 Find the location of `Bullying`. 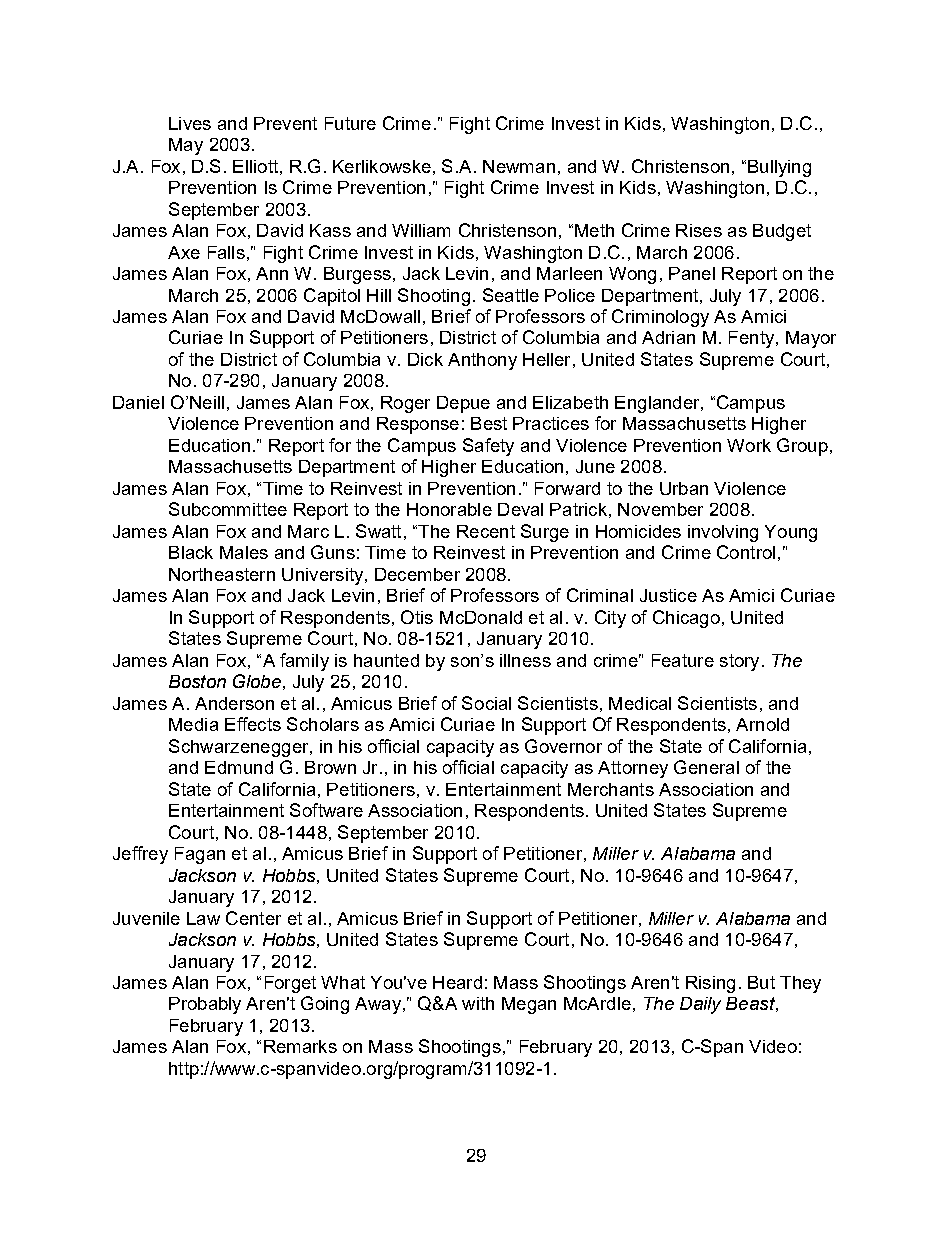

Bullying is located at coordinates (779, 168).
